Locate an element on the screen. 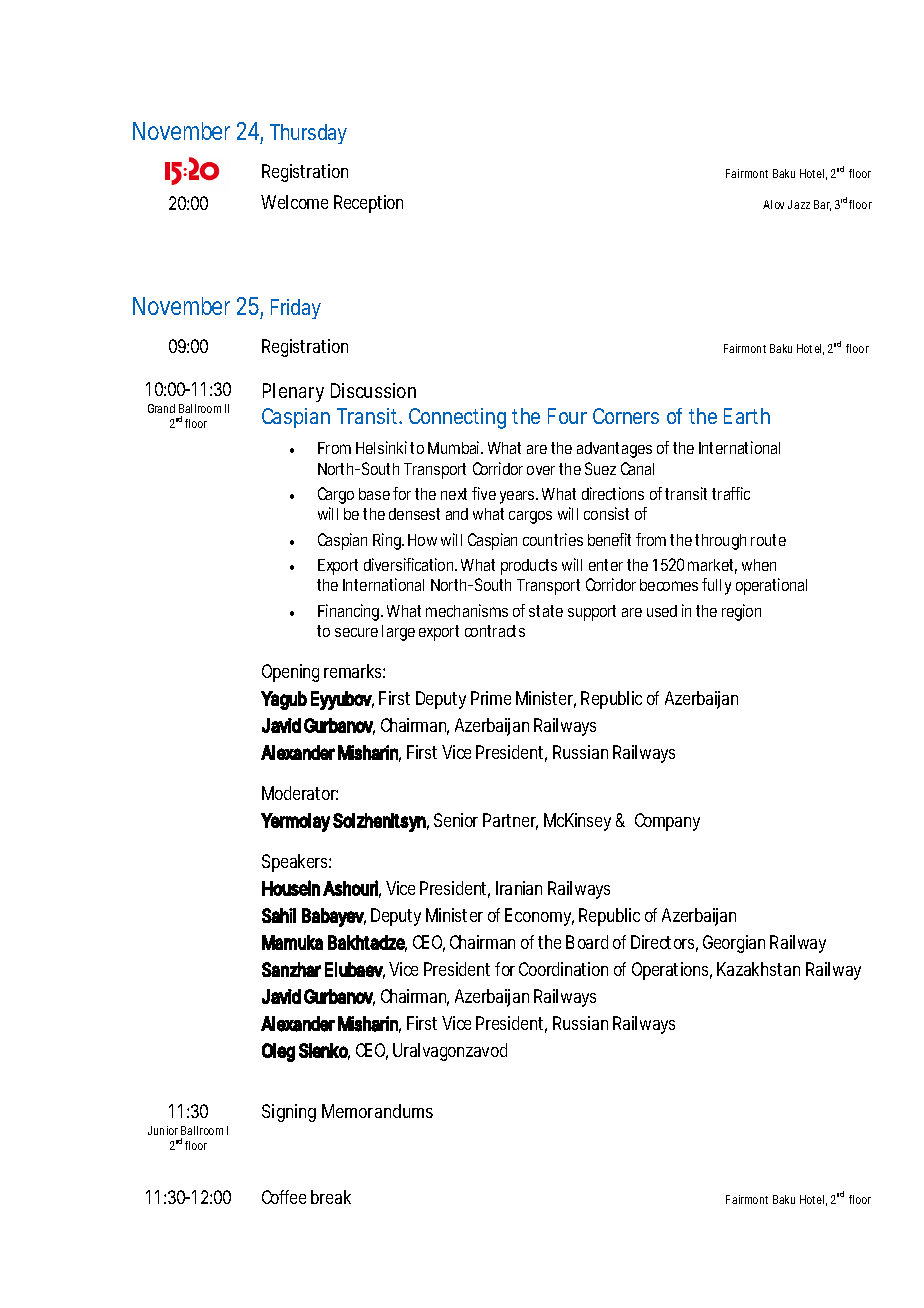  five is located at coordinates (484, 493).
